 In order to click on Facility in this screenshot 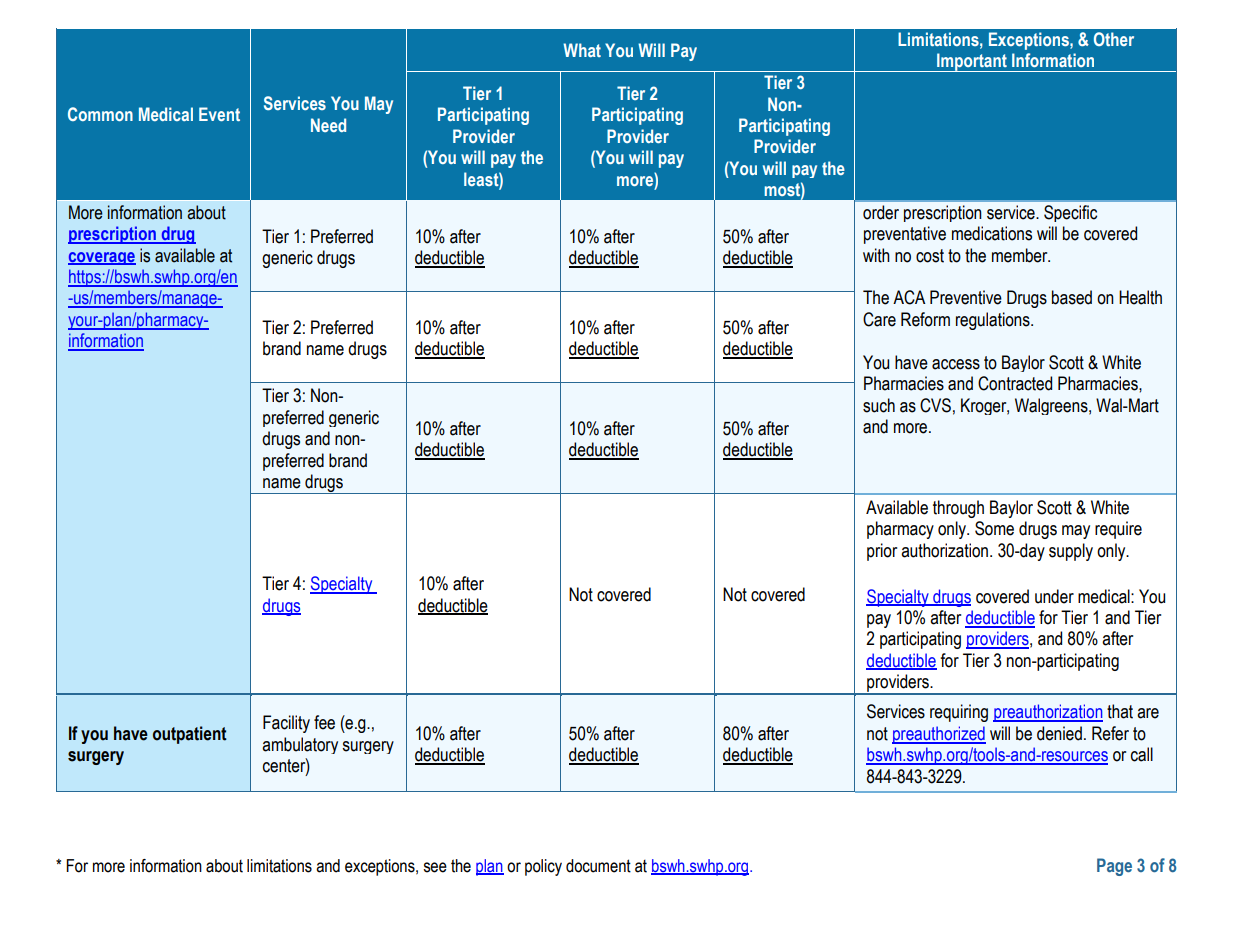, I will do `click(286, 724)`.
